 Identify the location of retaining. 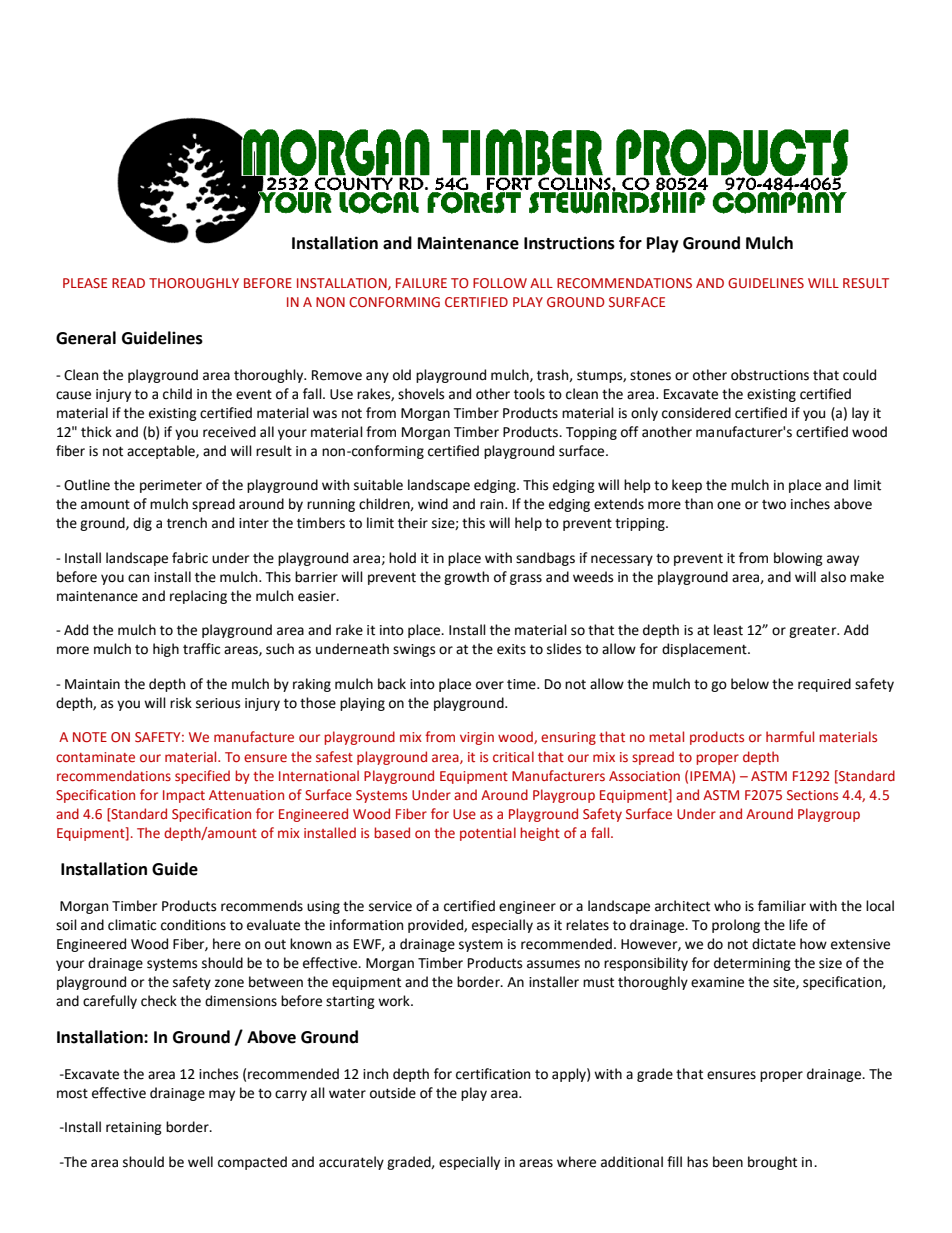
(134, 1128).
